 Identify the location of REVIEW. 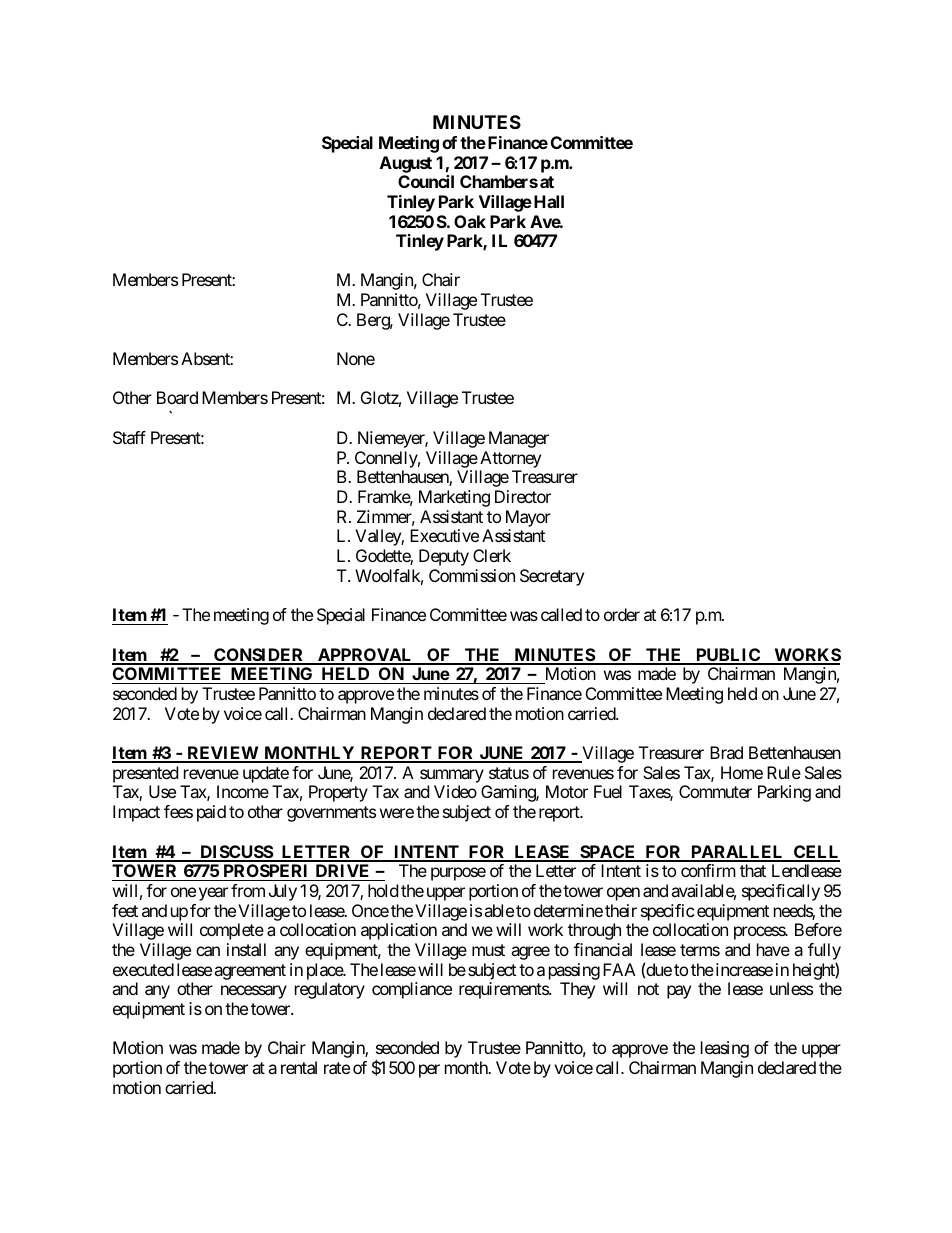
(222, 754).
